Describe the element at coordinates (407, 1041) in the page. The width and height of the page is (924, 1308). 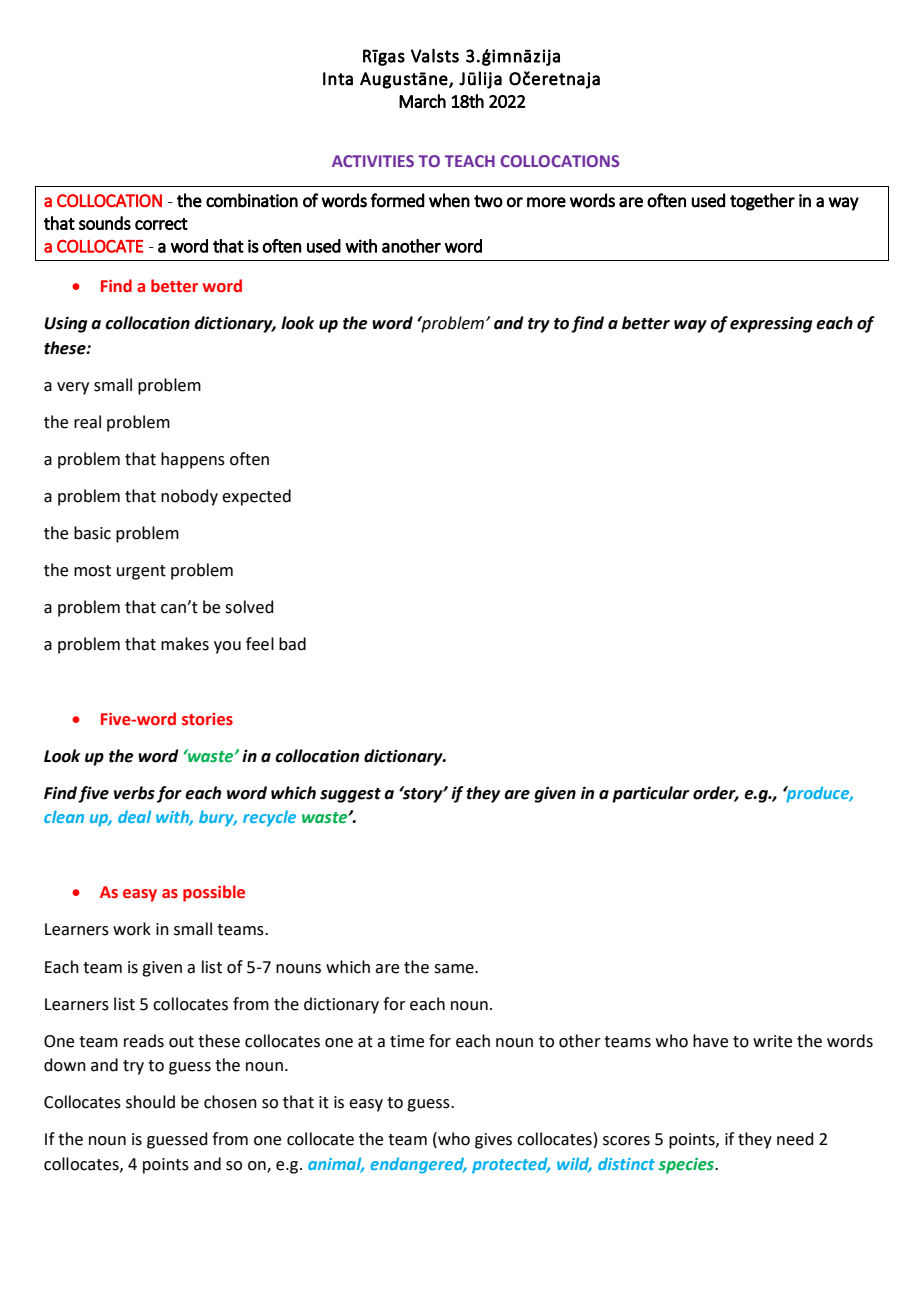
I see `time` at that location.
